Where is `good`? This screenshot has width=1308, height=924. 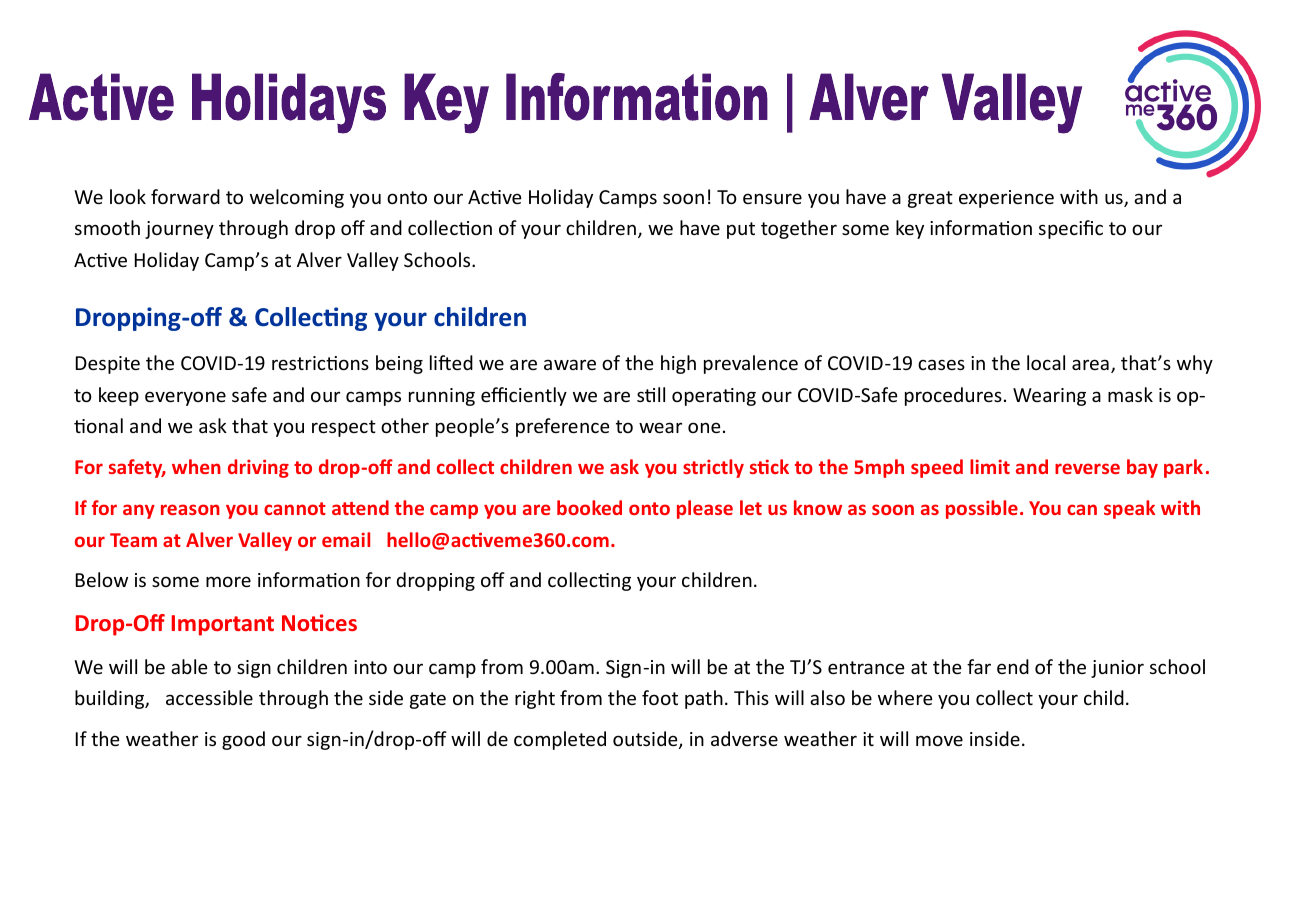
good is located at coordinates (243, 740).
